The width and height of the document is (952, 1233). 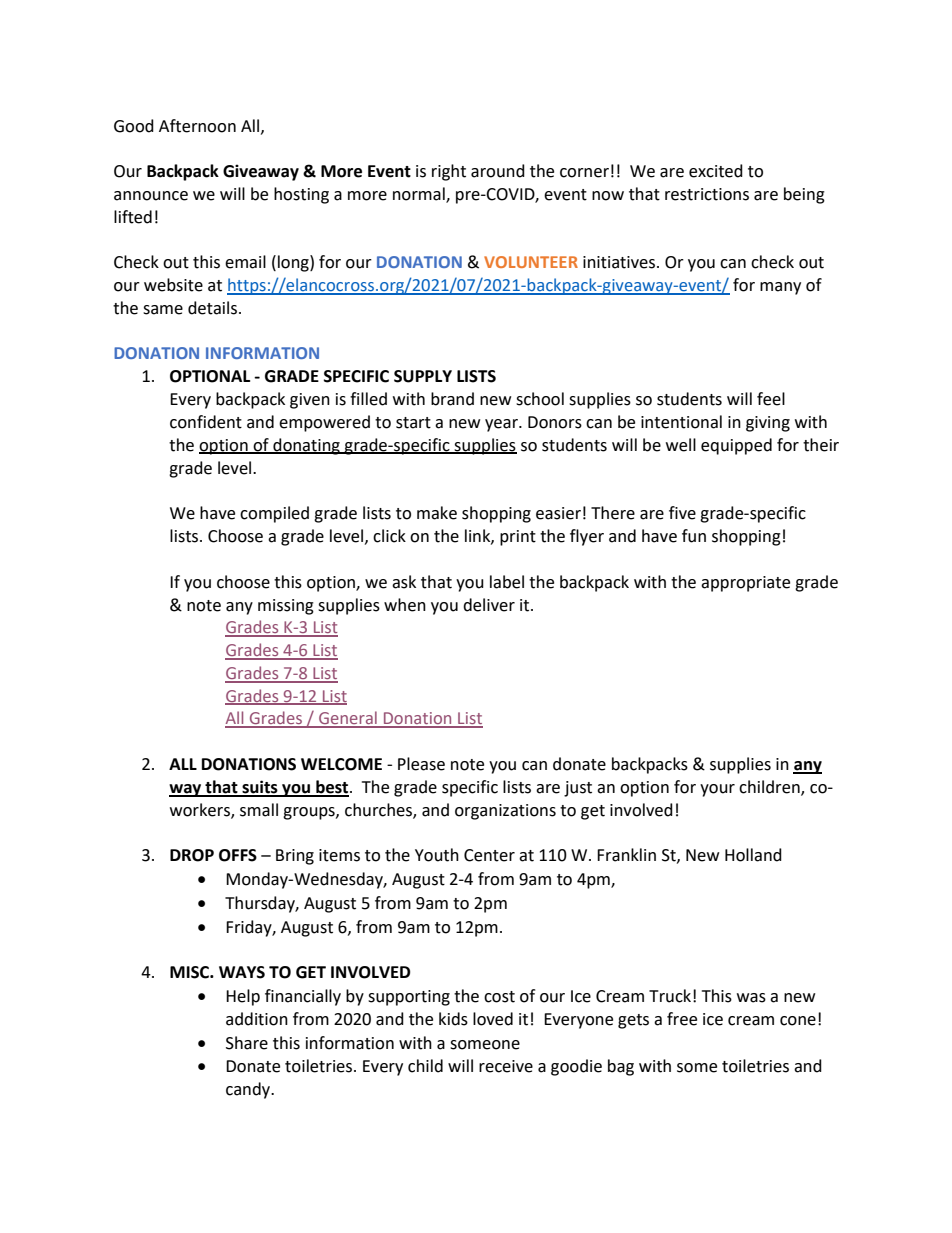 I want to click on around, so click(x=498, y=171).
